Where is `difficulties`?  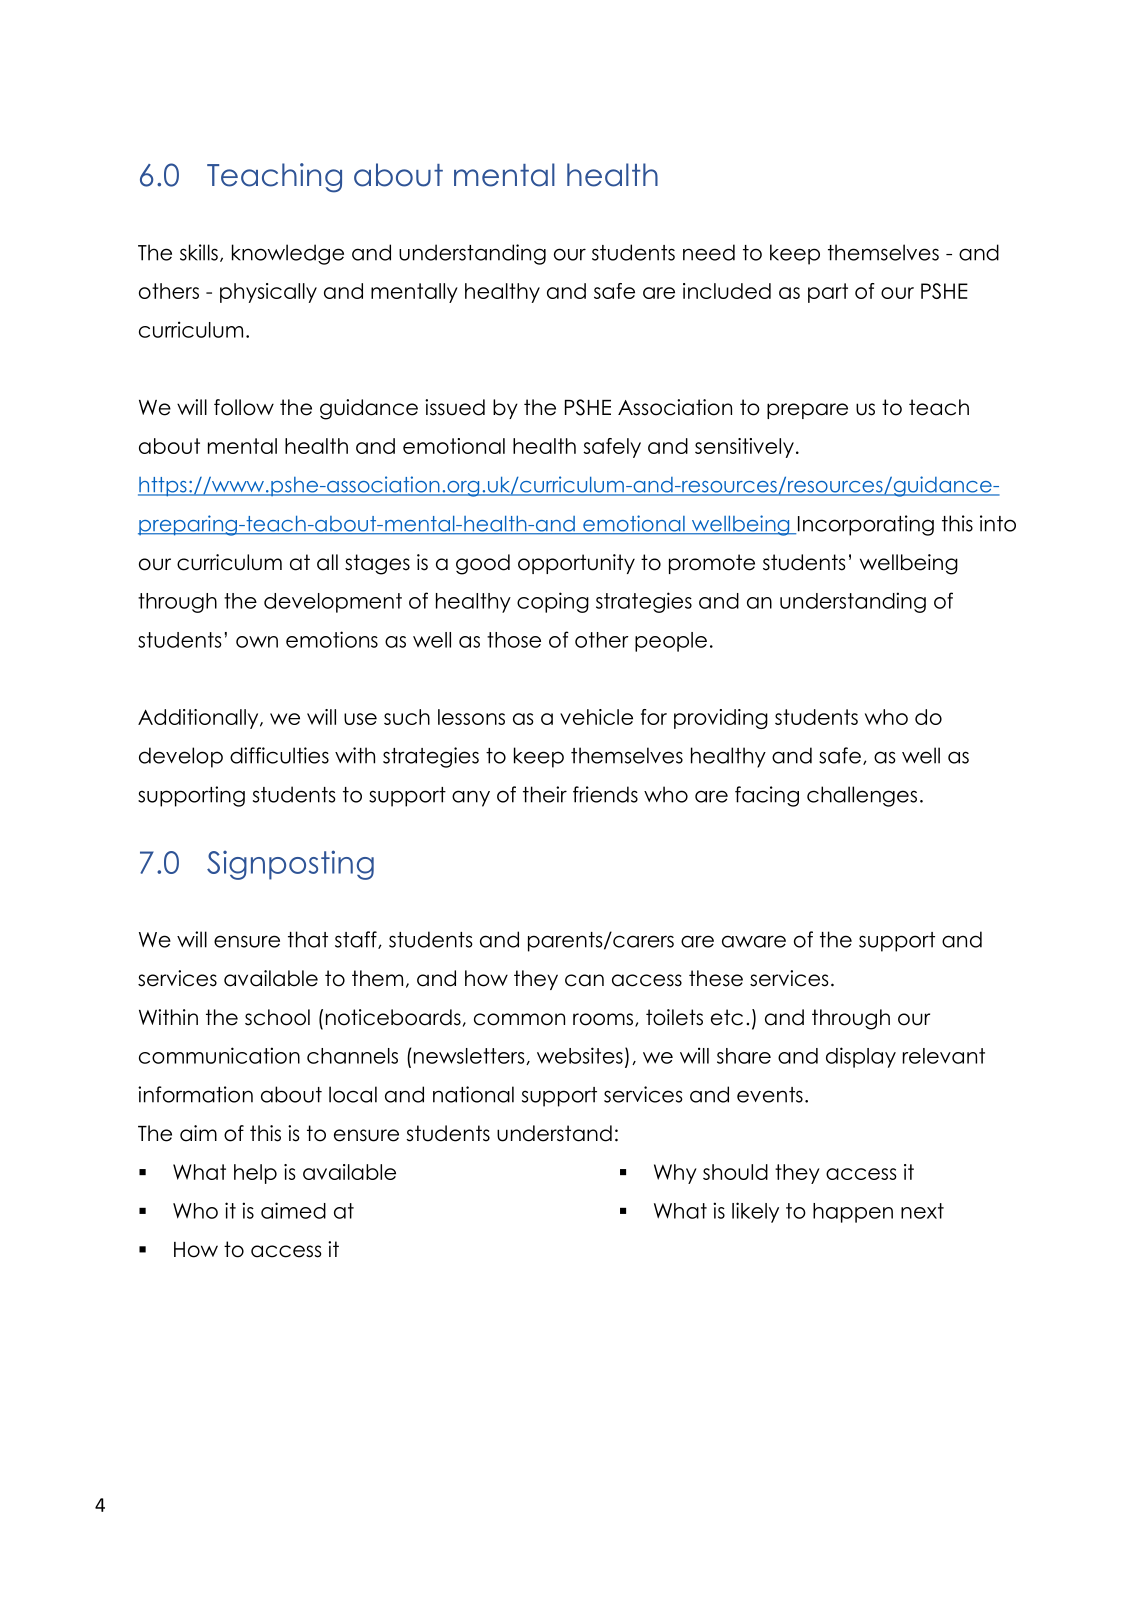 difficulties is located at coordinates (279, 755).
